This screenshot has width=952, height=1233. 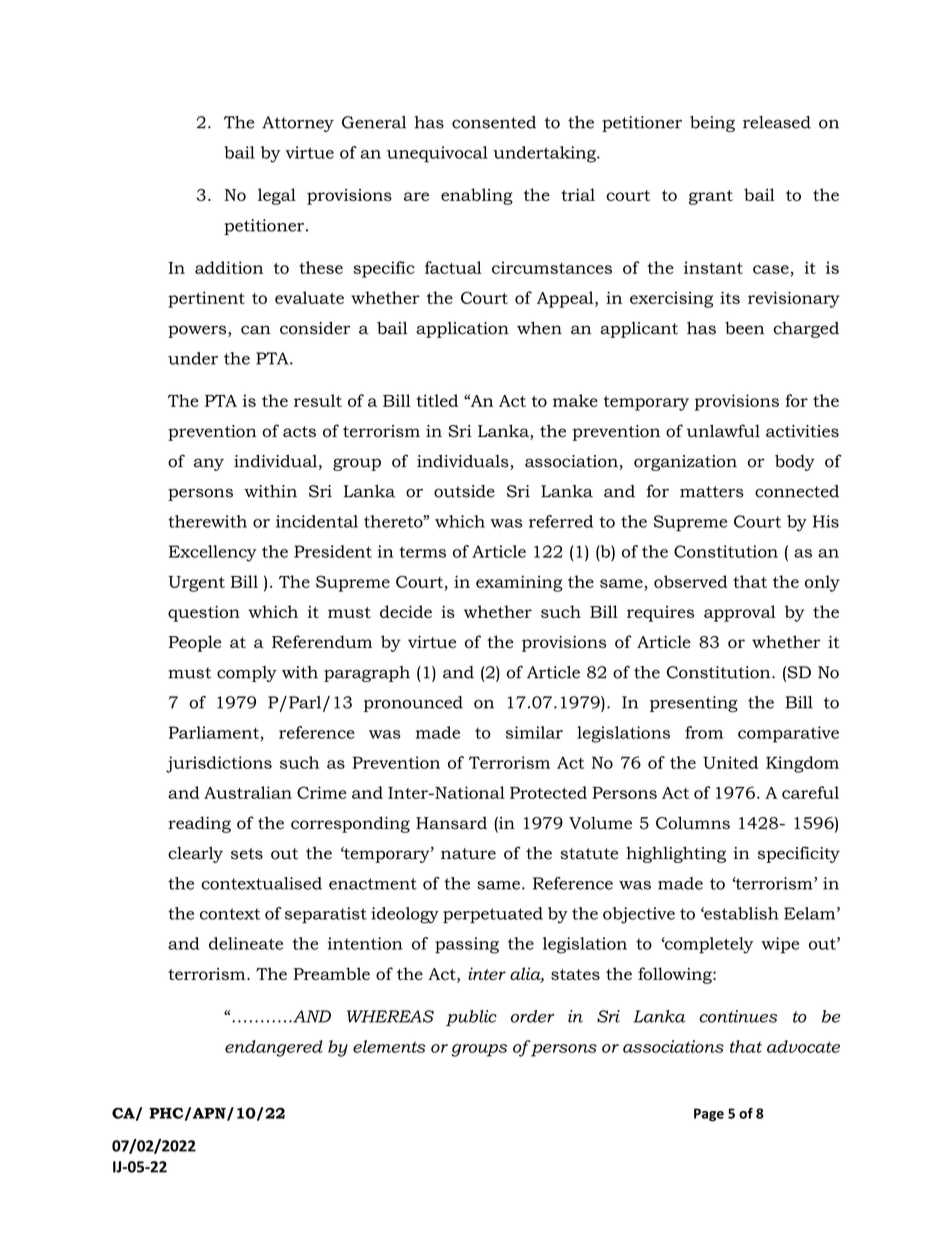 I want to click on consider, so click(x=315, y=328).
